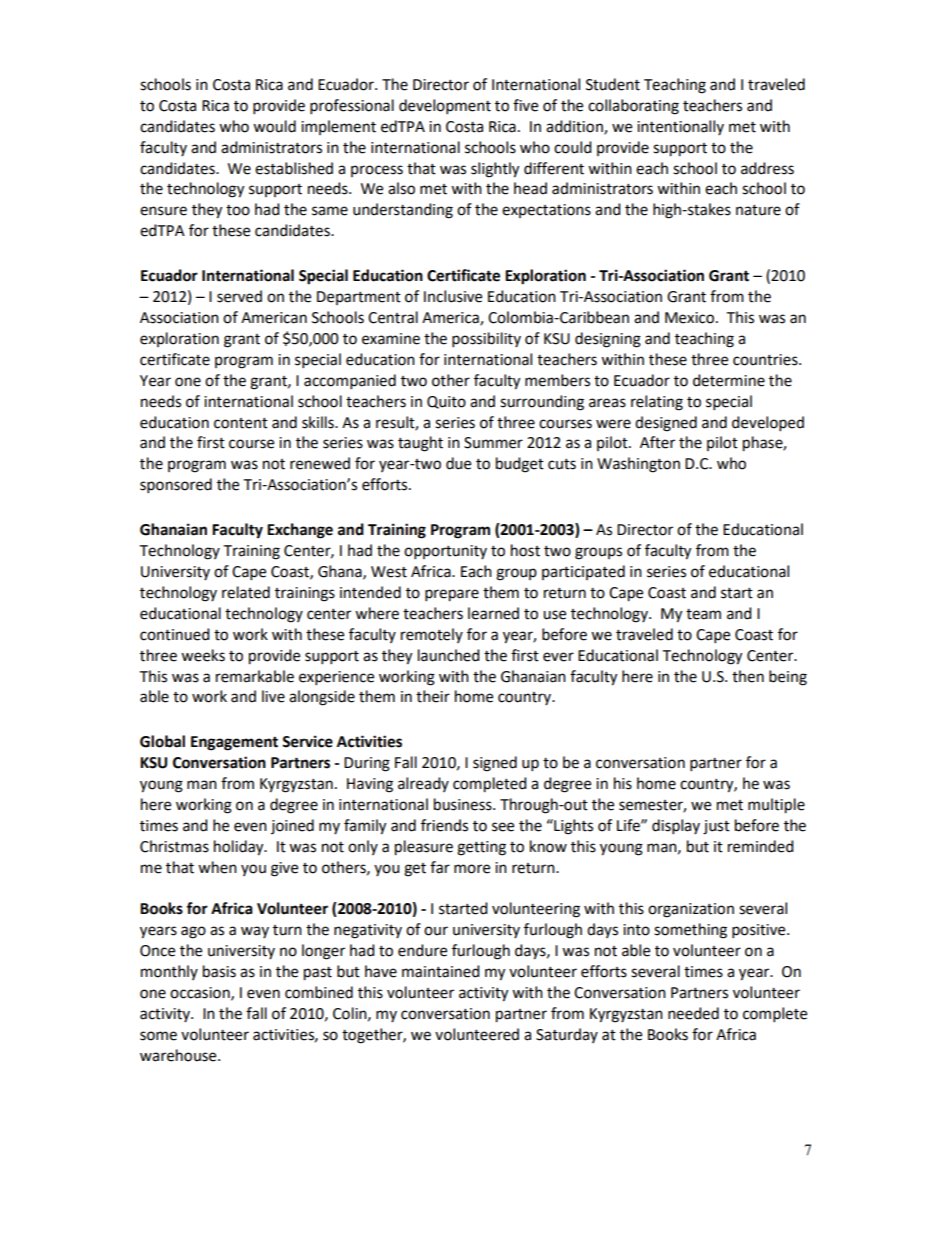  What do you see at coordinates (703, 614) in the screenshot?
I see `team` at bounding box center [703, 614].
